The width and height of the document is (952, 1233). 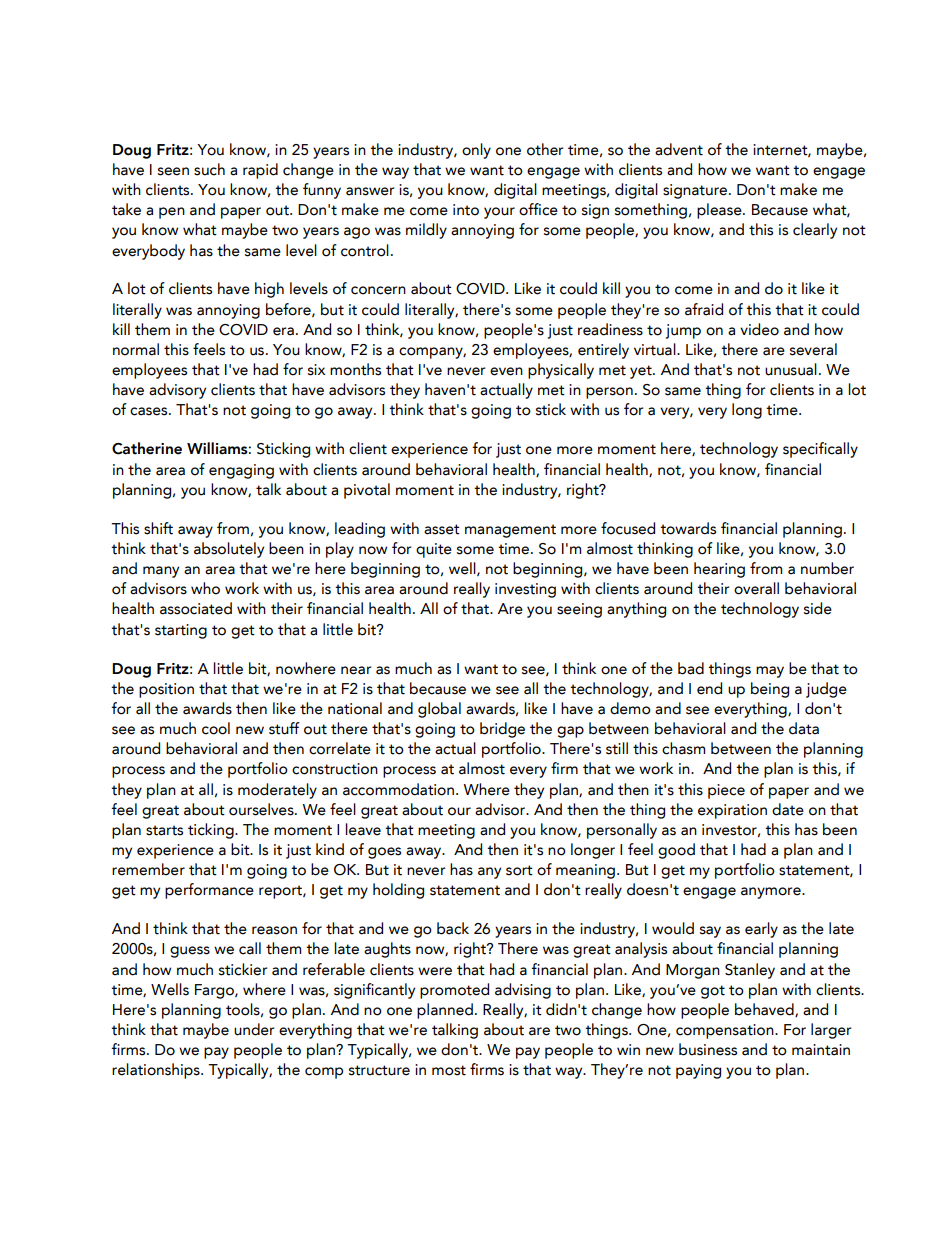 What do you see at coordinates (254, 1029) in the document?
I see `under` at bounding box center [254, 1029].
